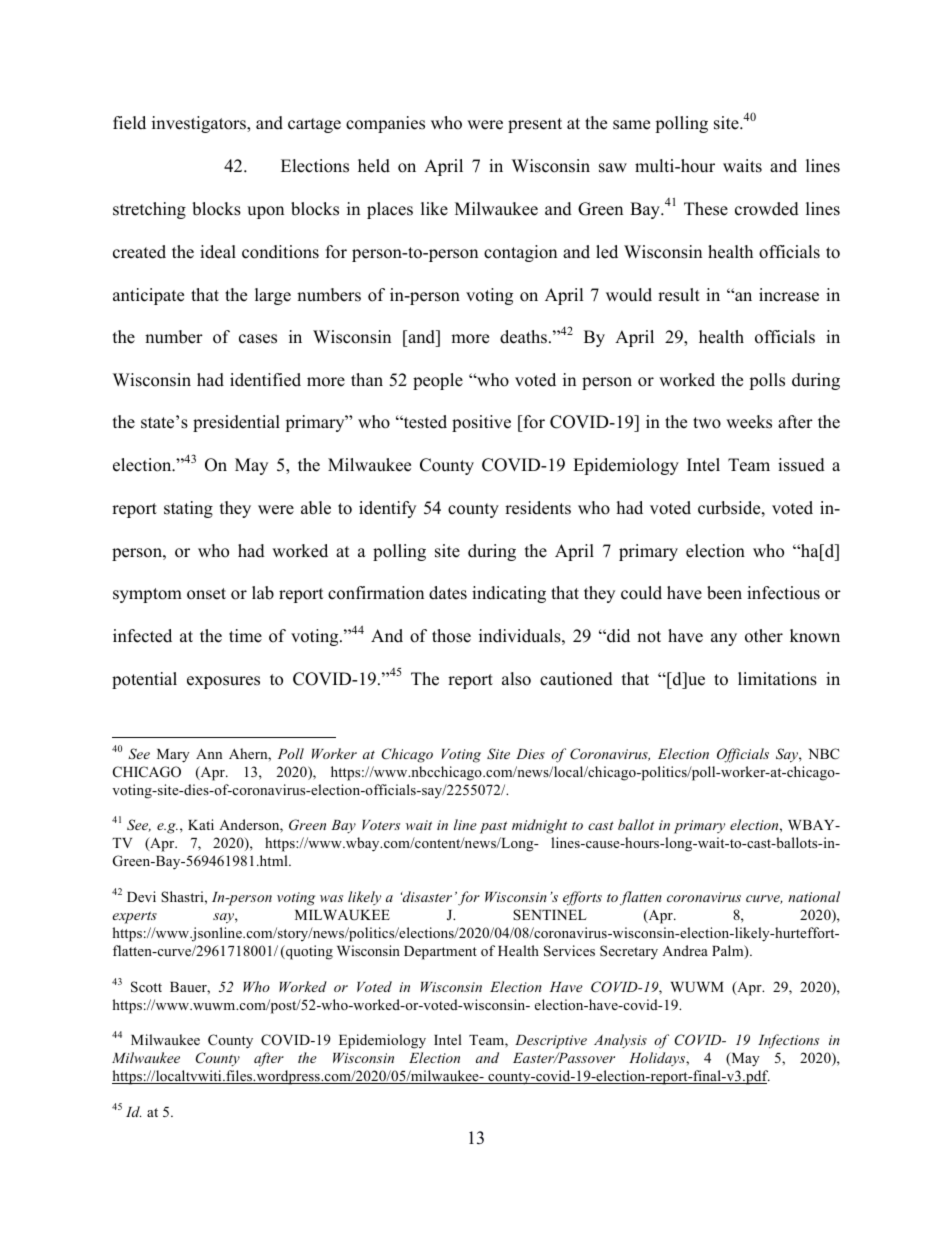 This screenshot has width=952, height=1233. What do you see at coordinates (551, 1042) in the screenshot?
I see `Descriptive` at bounding box center [551, 1042].
